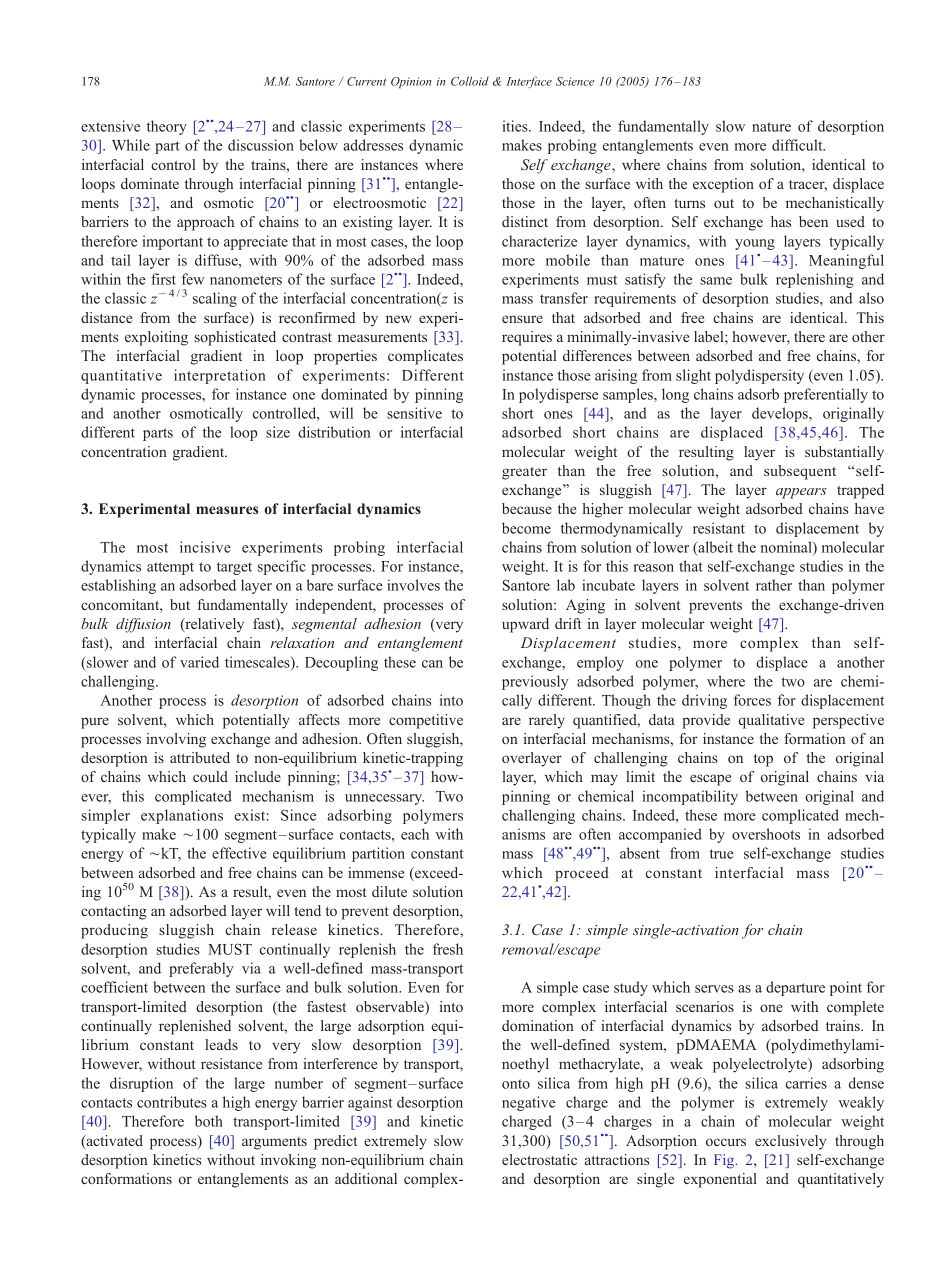 This image has width=952, height=1271. What do you see at coordinates (209, 1121) in the image?
I see `both` at bounding box center [209, 1121].
